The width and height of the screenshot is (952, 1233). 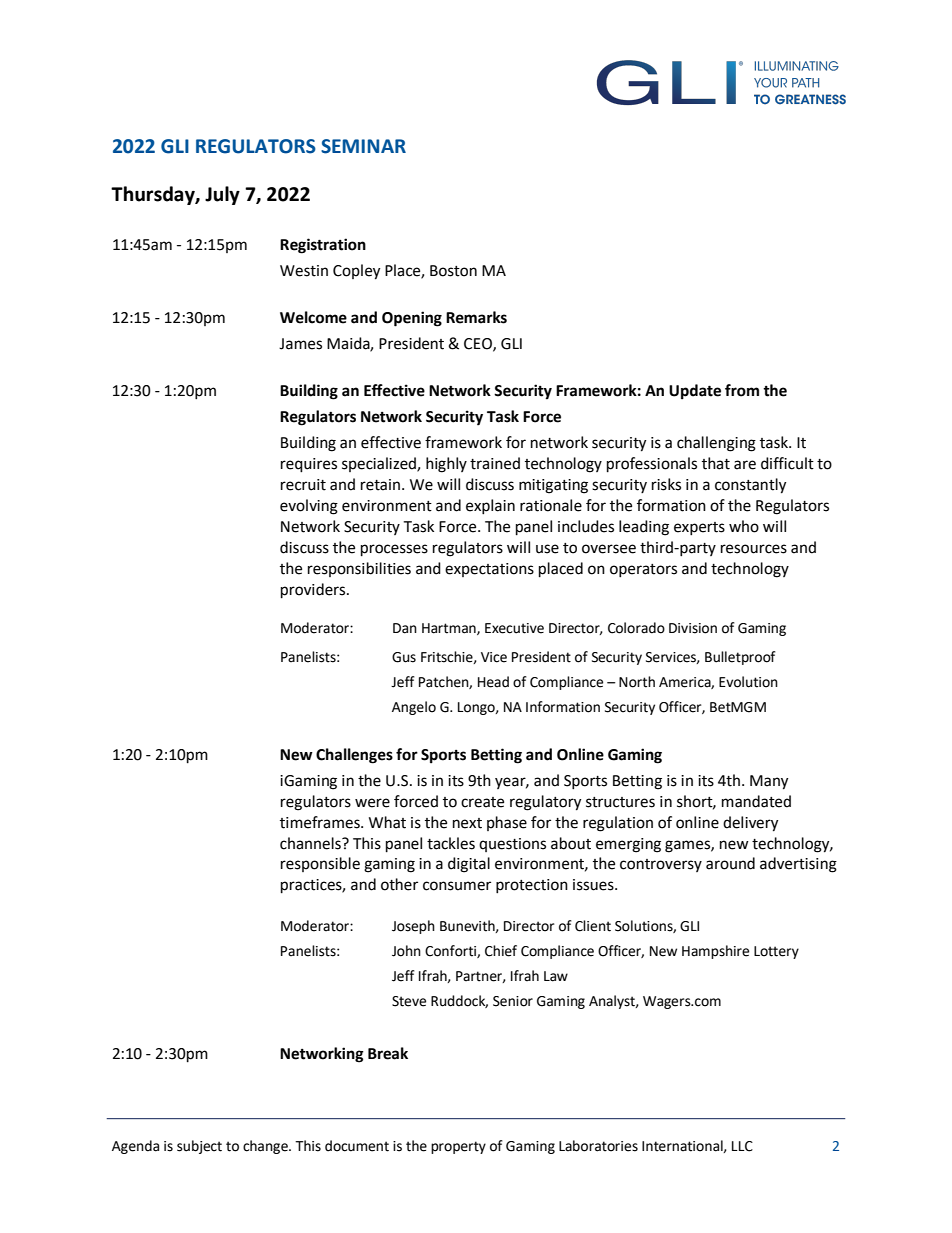 What do you see at coordinates (458, 1147) in the screenshot?
I see `property` at bounding box center [458, 1147].
